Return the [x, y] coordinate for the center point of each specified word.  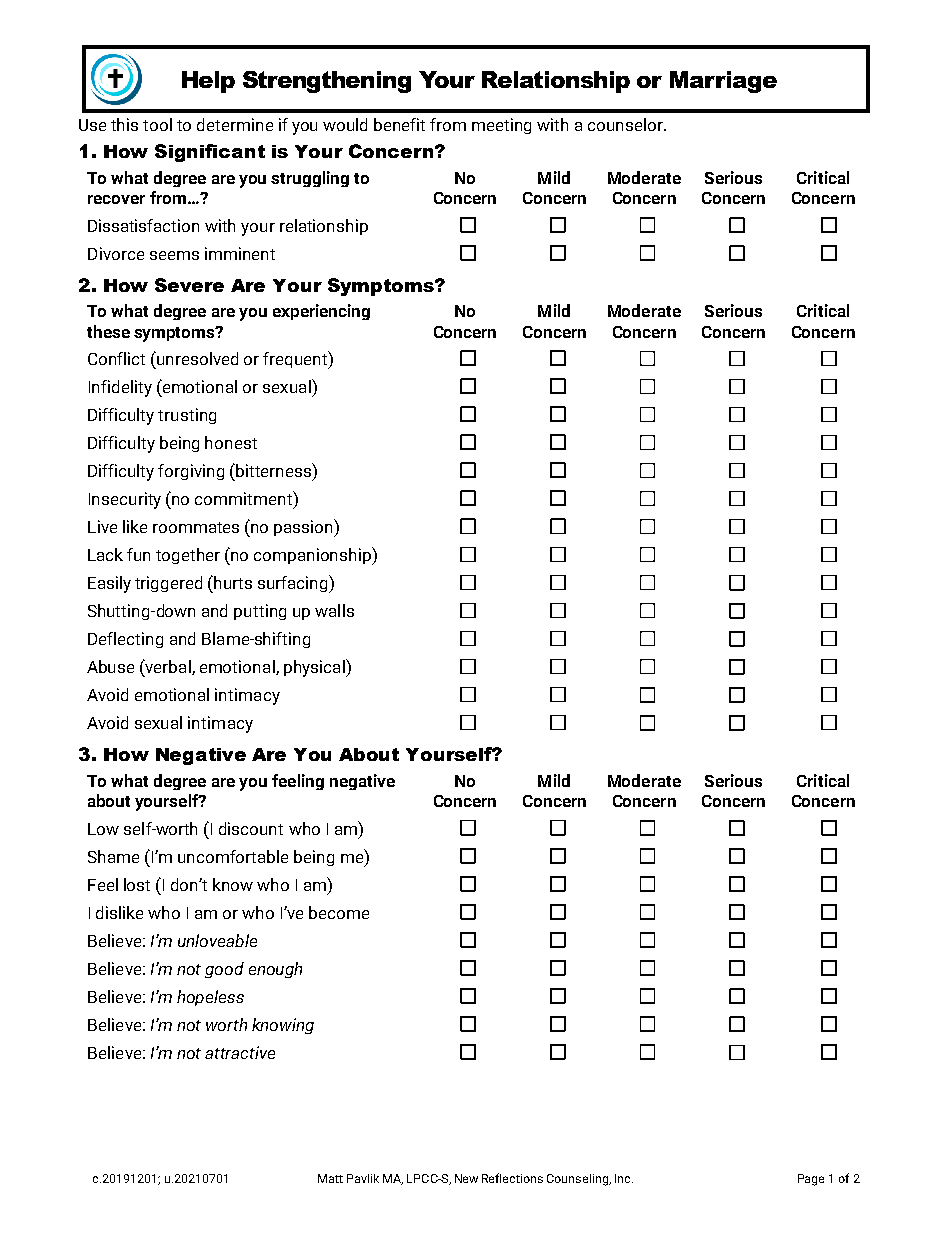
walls [334, 610]
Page [811, 1180]
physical [315, 668]
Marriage [723, 82]
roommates [196, 527]
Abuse [110, 666]
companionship [313, 556]
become [339, 912]
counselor [626, 124]
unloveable [217, 940]
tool [157, 124]
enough [275, 970]
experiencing [321, 312]
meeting [501, 126]
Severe [189, 285]
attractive [240, 1052]
